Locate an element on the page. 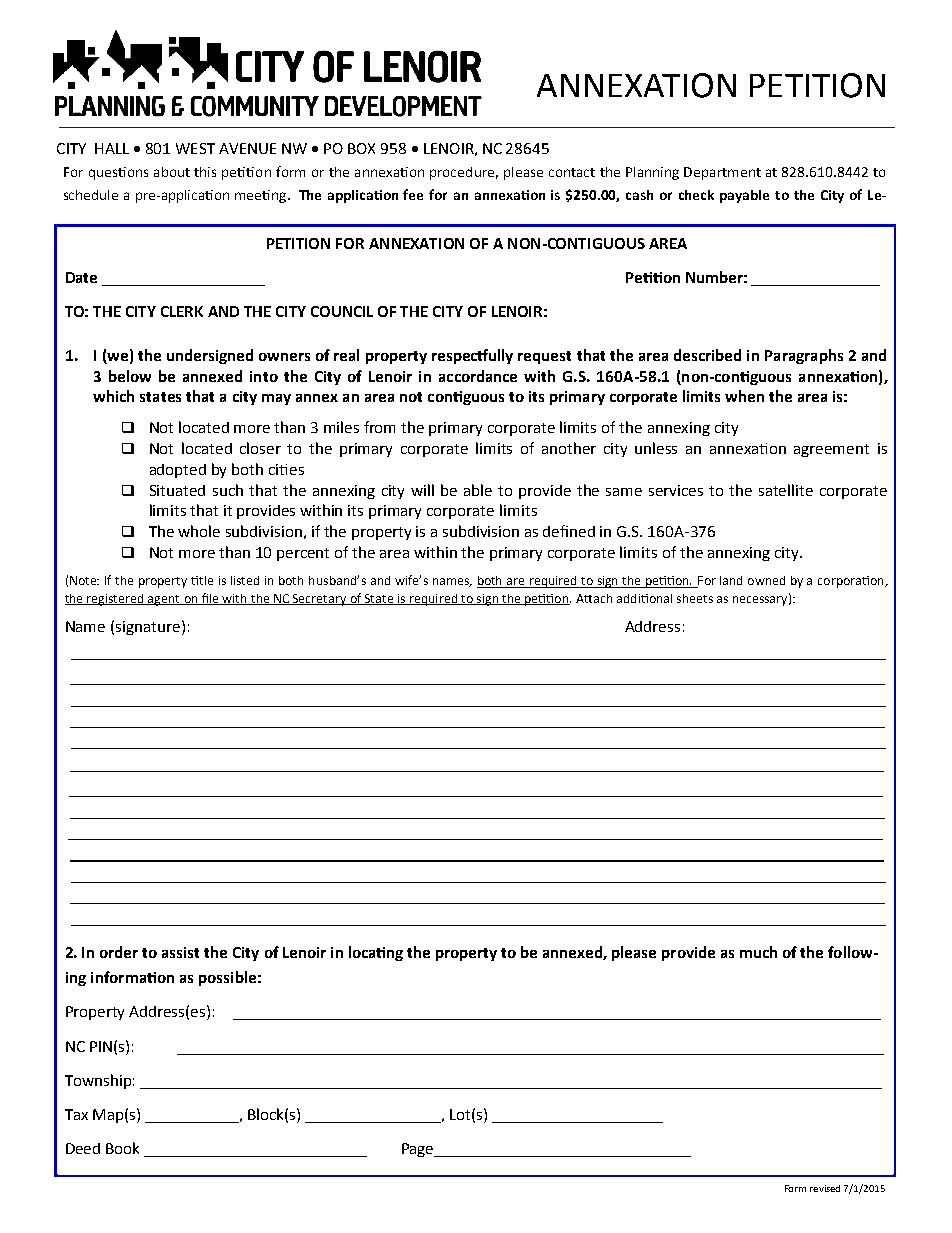  fee is located at coordinates (413, 194).
